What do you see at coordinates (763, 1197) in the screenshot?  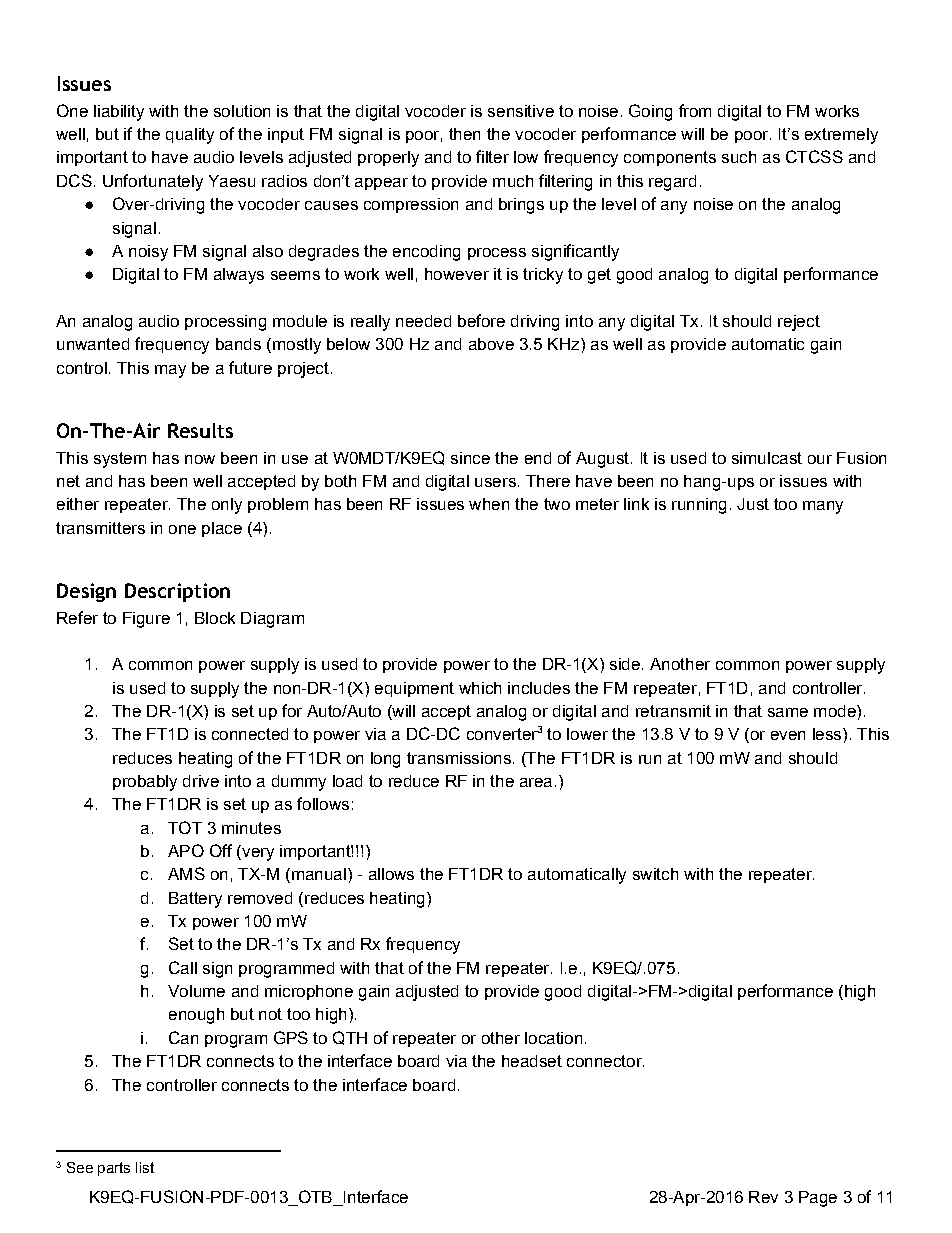 I see `Rev` at bounding box center [763, 1197].
